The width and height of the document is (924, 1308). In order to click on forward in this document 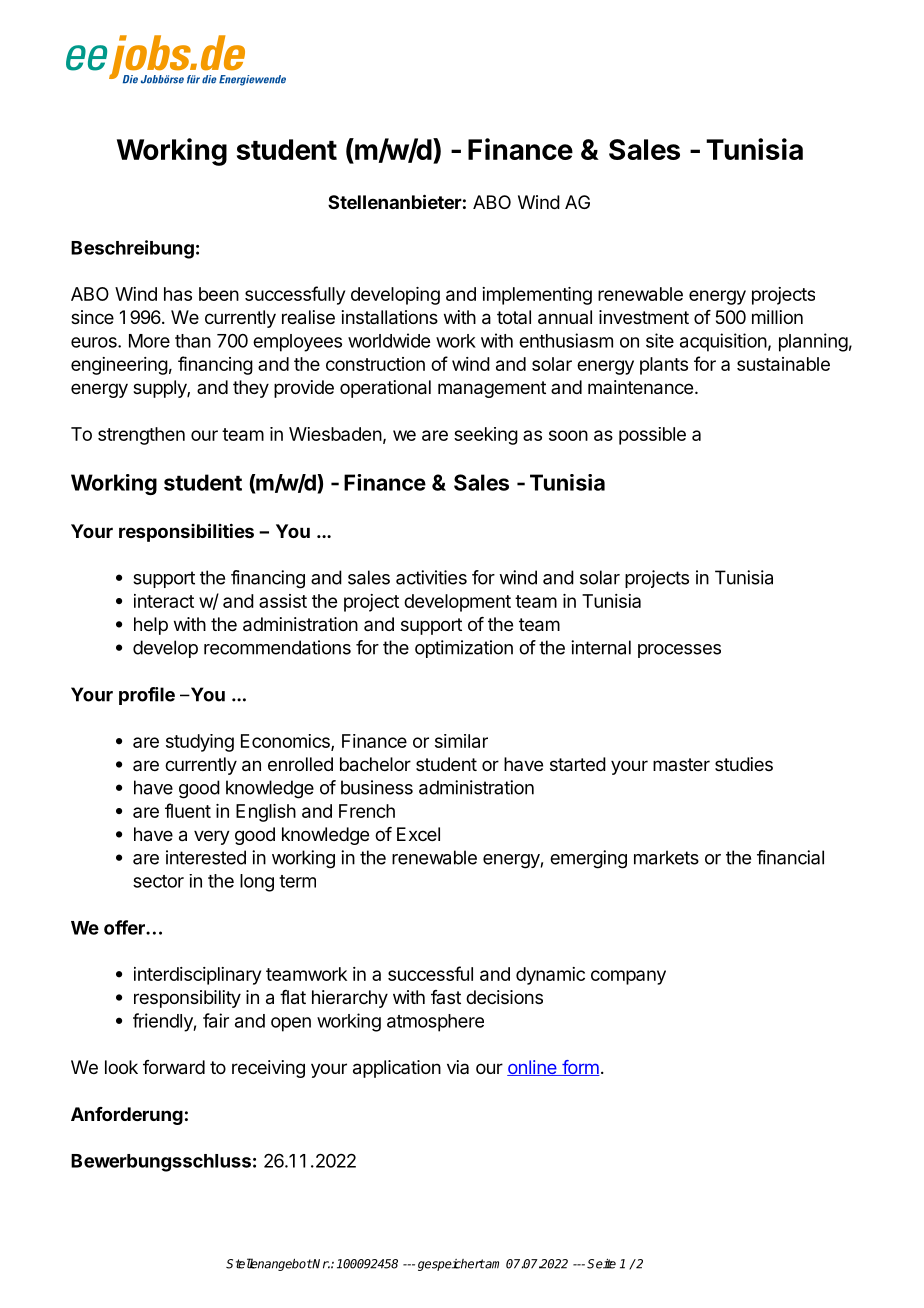, I will do `click(174, 1067)`.
